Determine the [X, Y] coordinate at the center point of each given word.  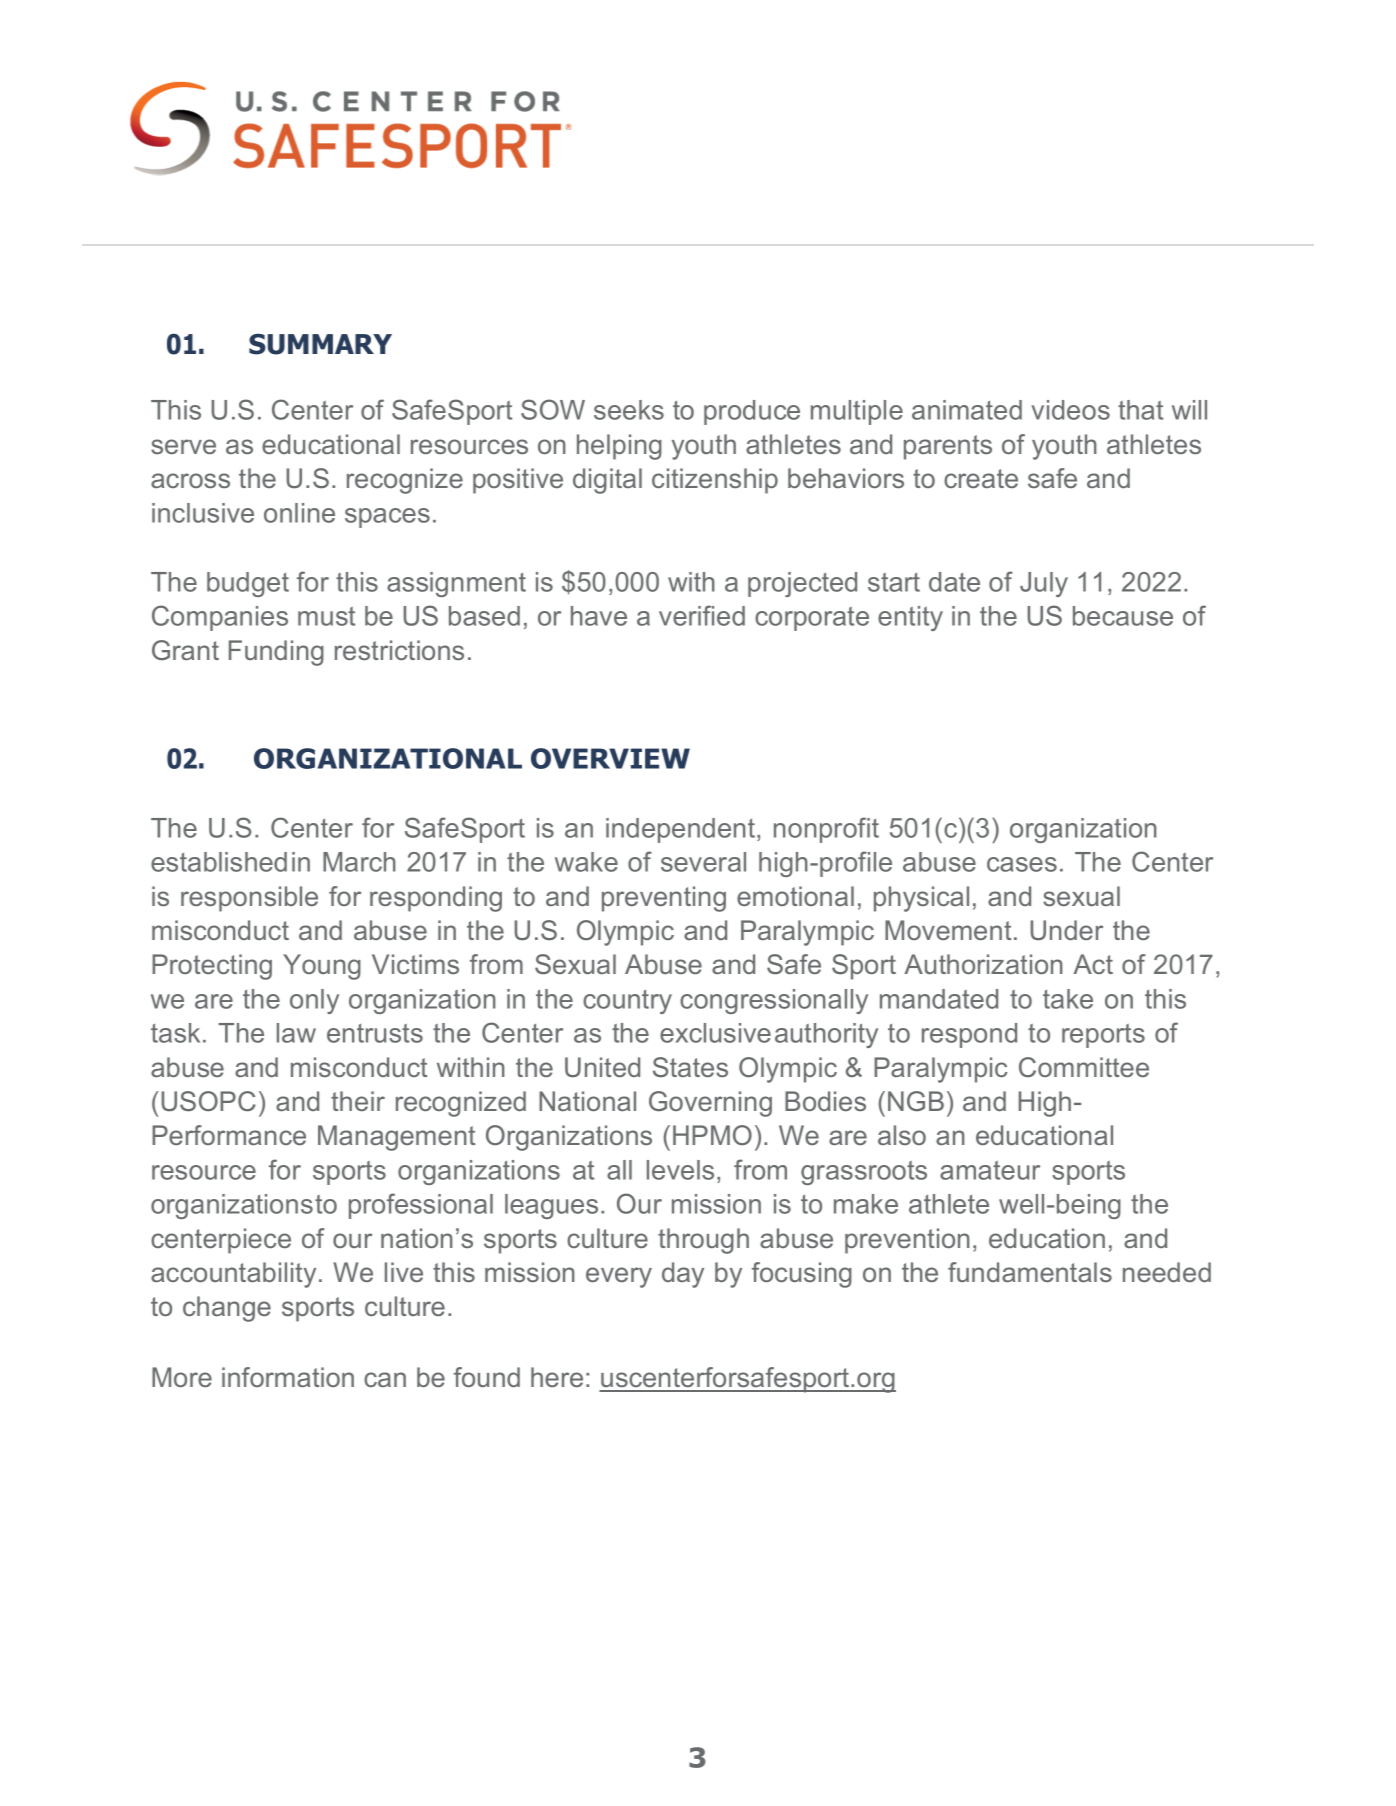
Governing [710, 1104]
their [358, 1101]
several [703, 862]
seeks [629, 410]
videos [1070, 410]
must [326, 616]
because [1123, 616]
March [359, 862]
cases [1022, 864]
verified [702, 615]
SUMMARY [320, 344]
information [288, 1377]
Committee [1084, 1067]
